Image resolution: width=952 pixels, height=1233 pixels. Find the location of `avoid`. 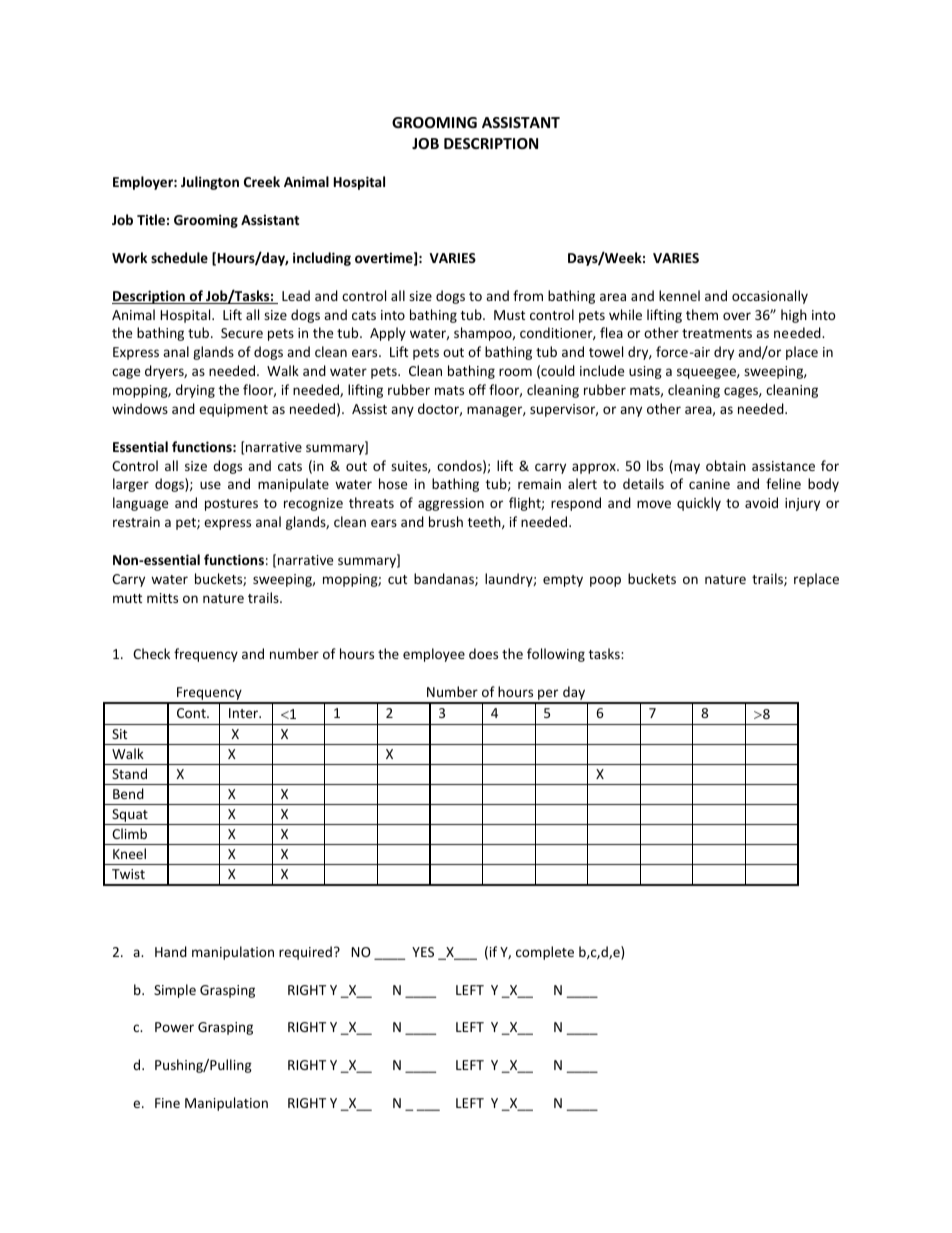

avoid is located at coordinates (761, 502).
